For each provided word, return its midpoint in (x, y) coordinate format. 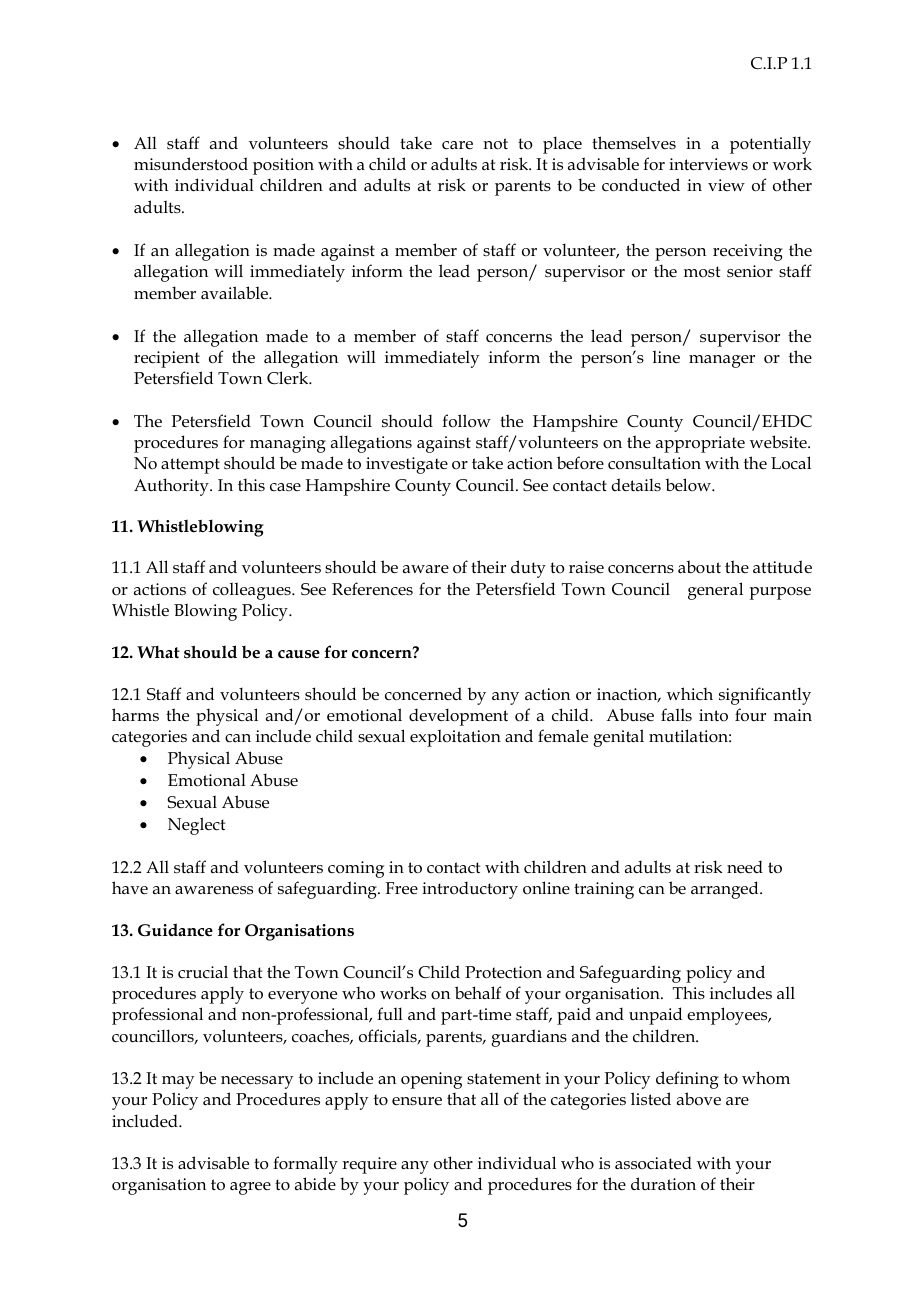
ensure (417, 1101)
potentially (770, 145)
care (457, 145)
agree (250, 1188)
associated (653, 1163)
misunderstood (191, 164)
